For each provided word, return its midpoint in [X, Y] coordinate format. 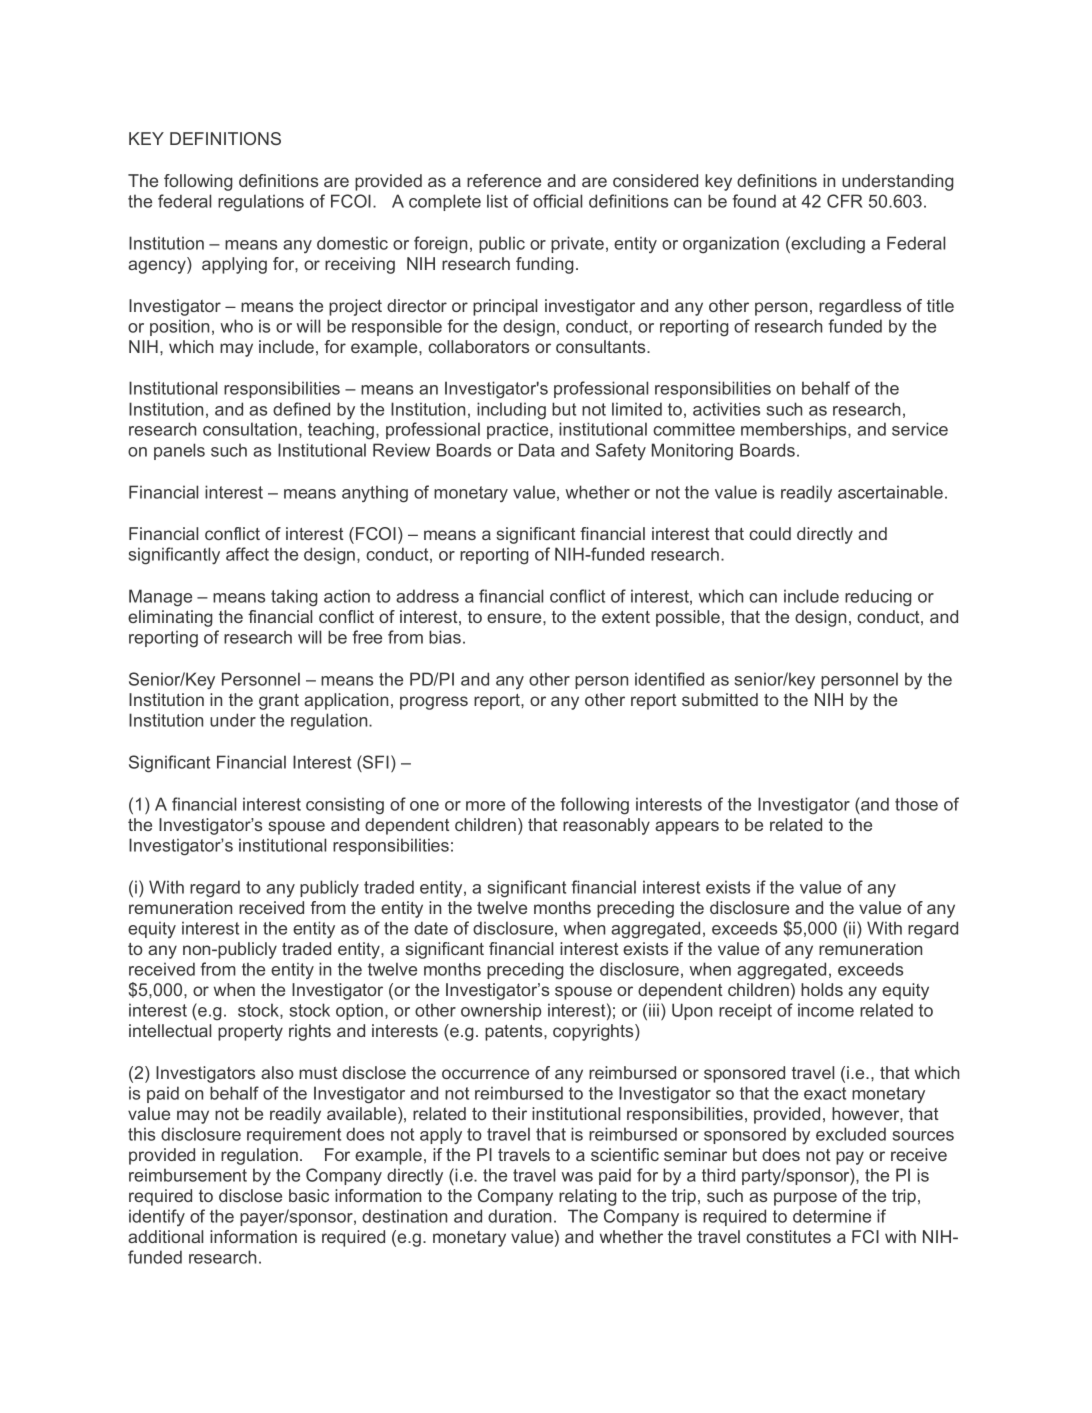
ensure [515, 618]
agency [158, 267]
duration [519, 1216]
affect [247, 554]
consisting [345, 806]
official [557, 201]
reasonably [606, 826]
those [916, 804]
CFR [845, 201]
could [770, 533]
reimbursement [188, 1175]
